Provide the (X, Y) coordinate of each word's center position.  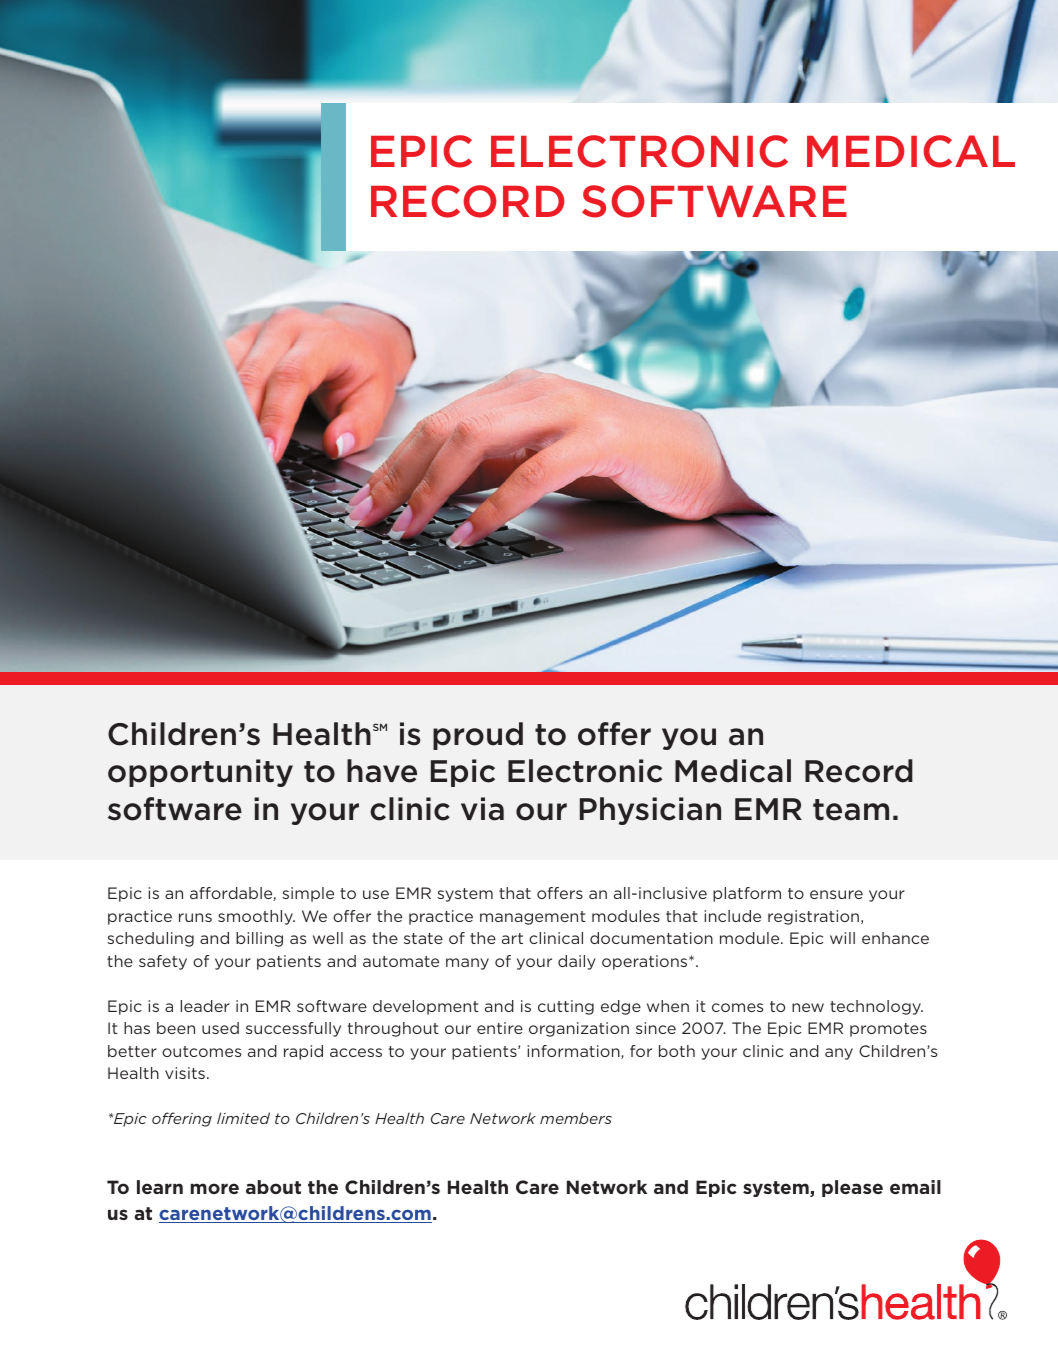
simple (308, 894)
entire (500, 1028)
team (851, 810)
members (576, 1118)
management (533, 918)
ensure (836, 894)
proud (478, 736)
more (215, 1188)
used (220, 1028)
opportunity (200, 773)
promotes (888, 1030)
